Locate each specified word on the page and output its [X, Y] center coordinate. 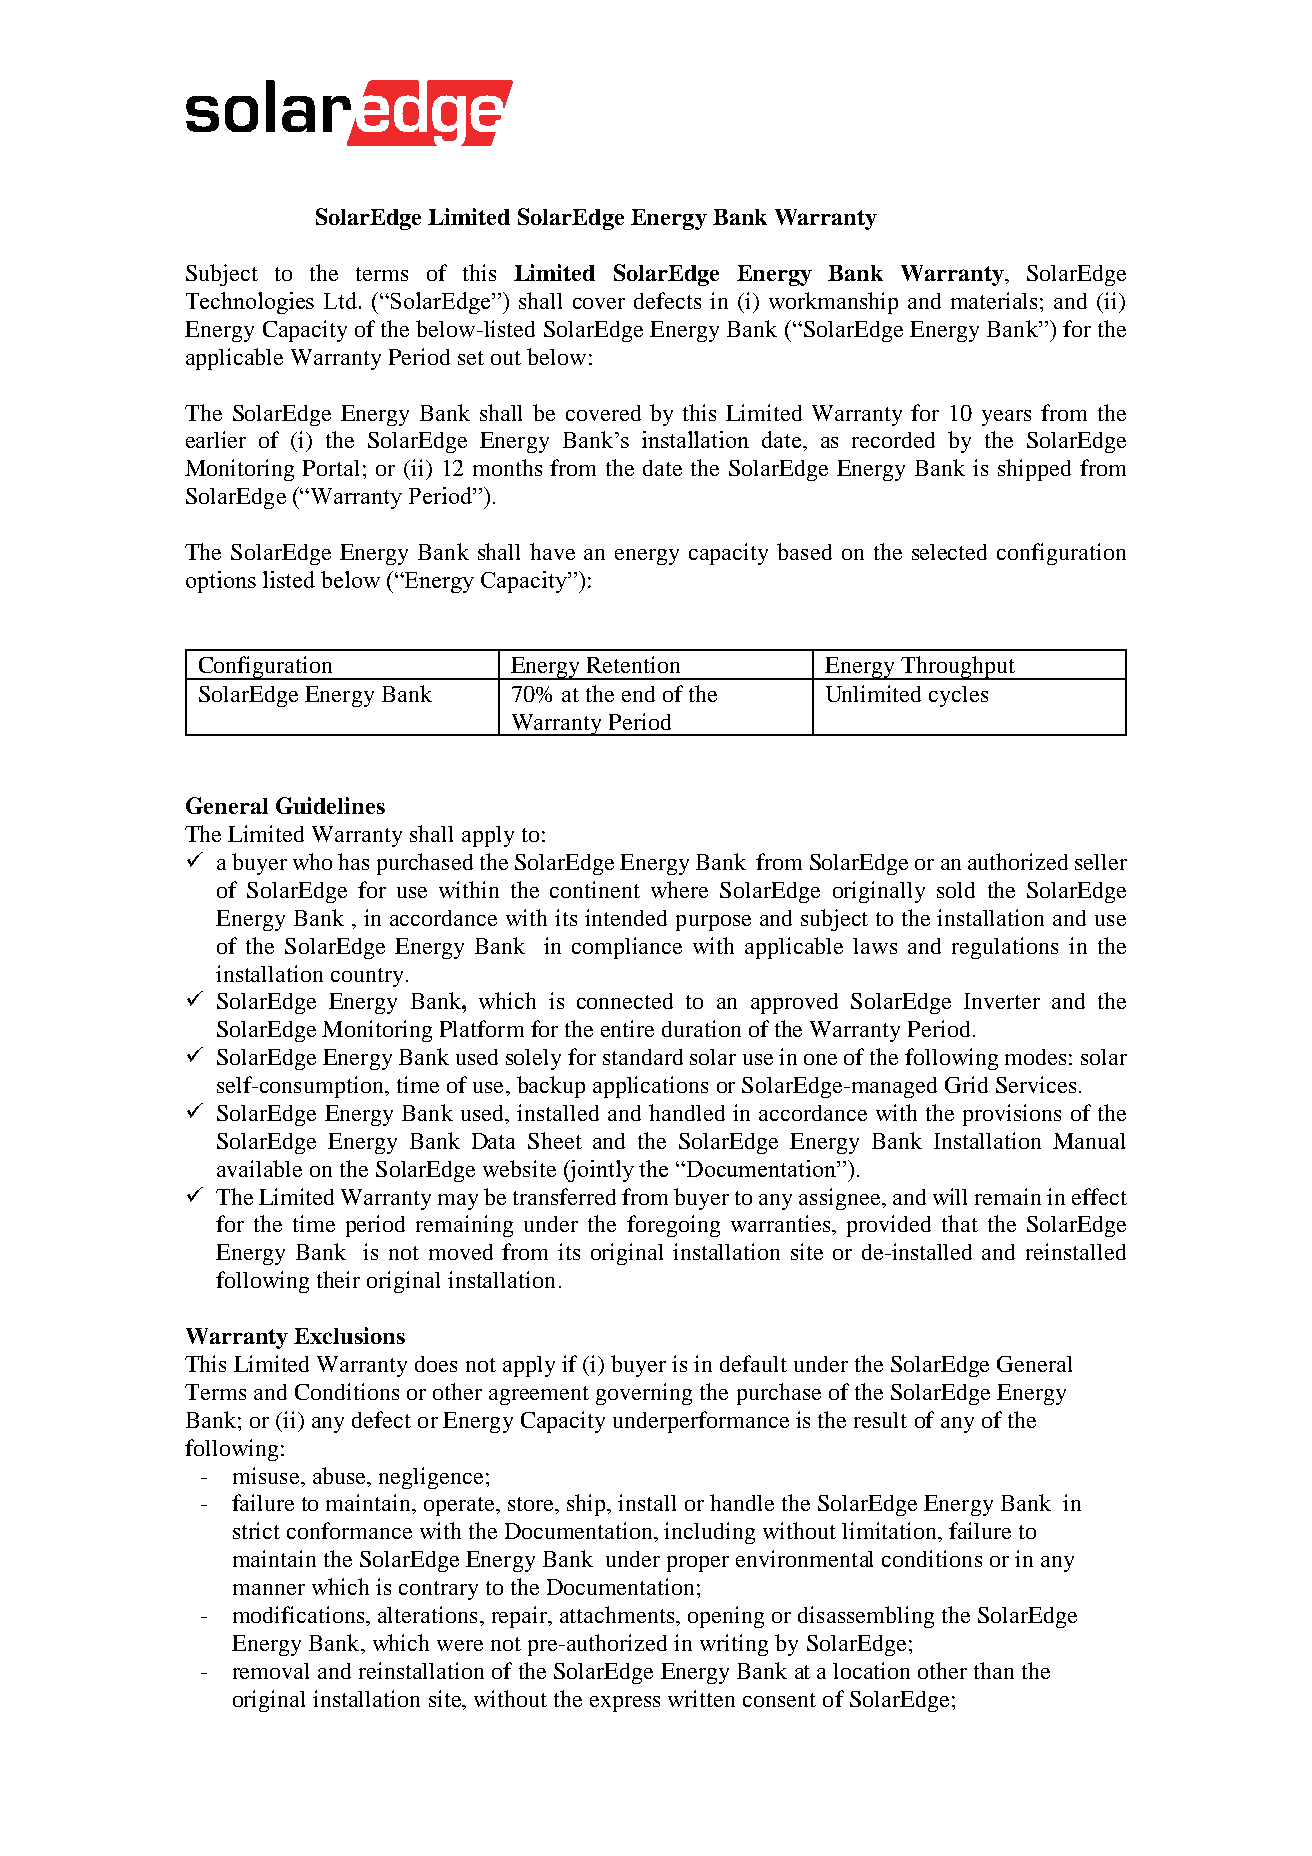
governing [644, 1394]
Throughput [958, 668]
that [960, 1223]
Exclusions [349, 1335]
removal [271, 1671]
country [367, 977]
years [1006, 418]
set [471, 358]
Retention [633, 664]
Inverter [1002, 1001]
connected [625, 1001]
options [221, 582]
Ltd [342, 300]
